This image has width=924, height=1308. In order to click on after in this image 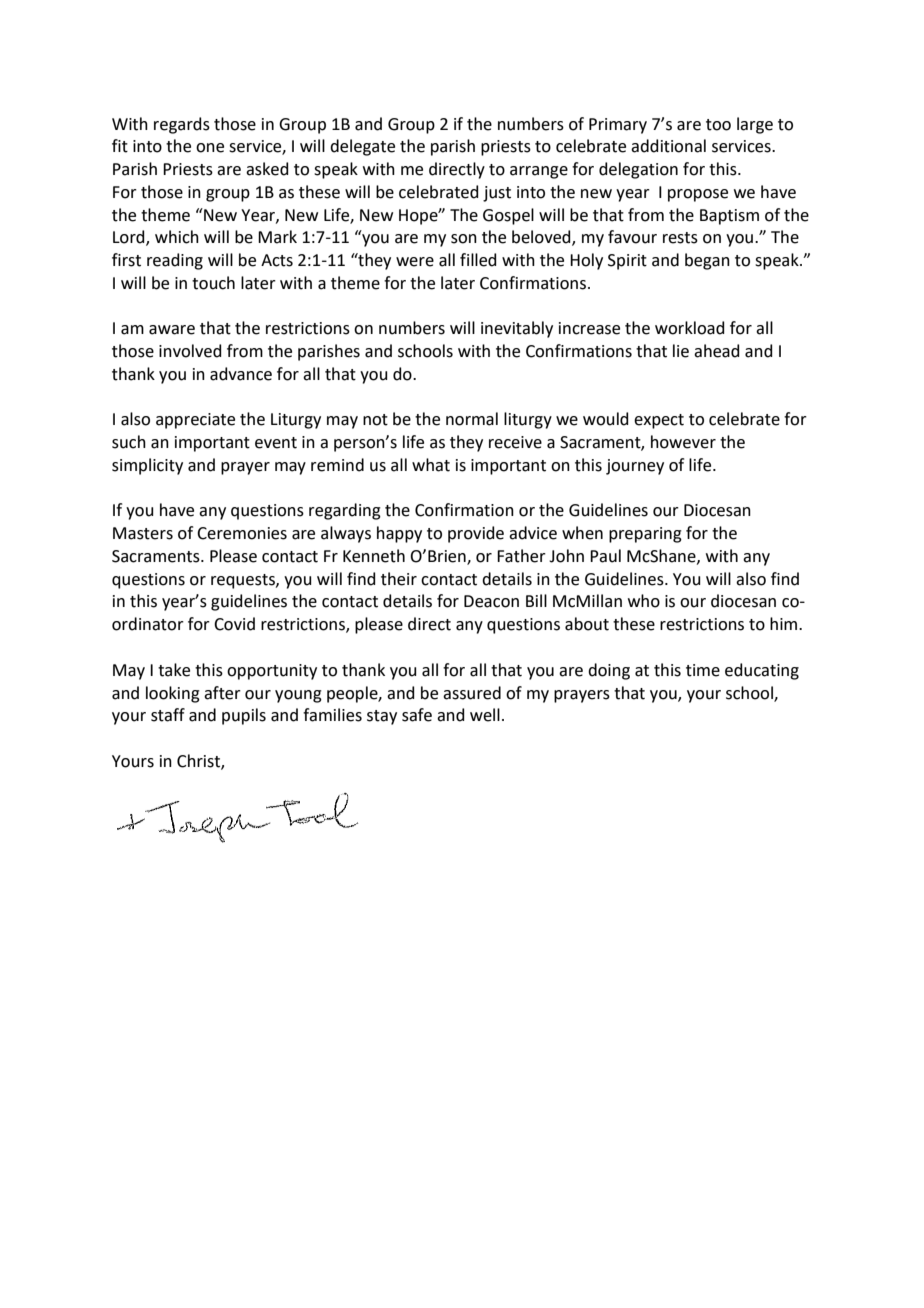, I will do `click(222, 693)`.
